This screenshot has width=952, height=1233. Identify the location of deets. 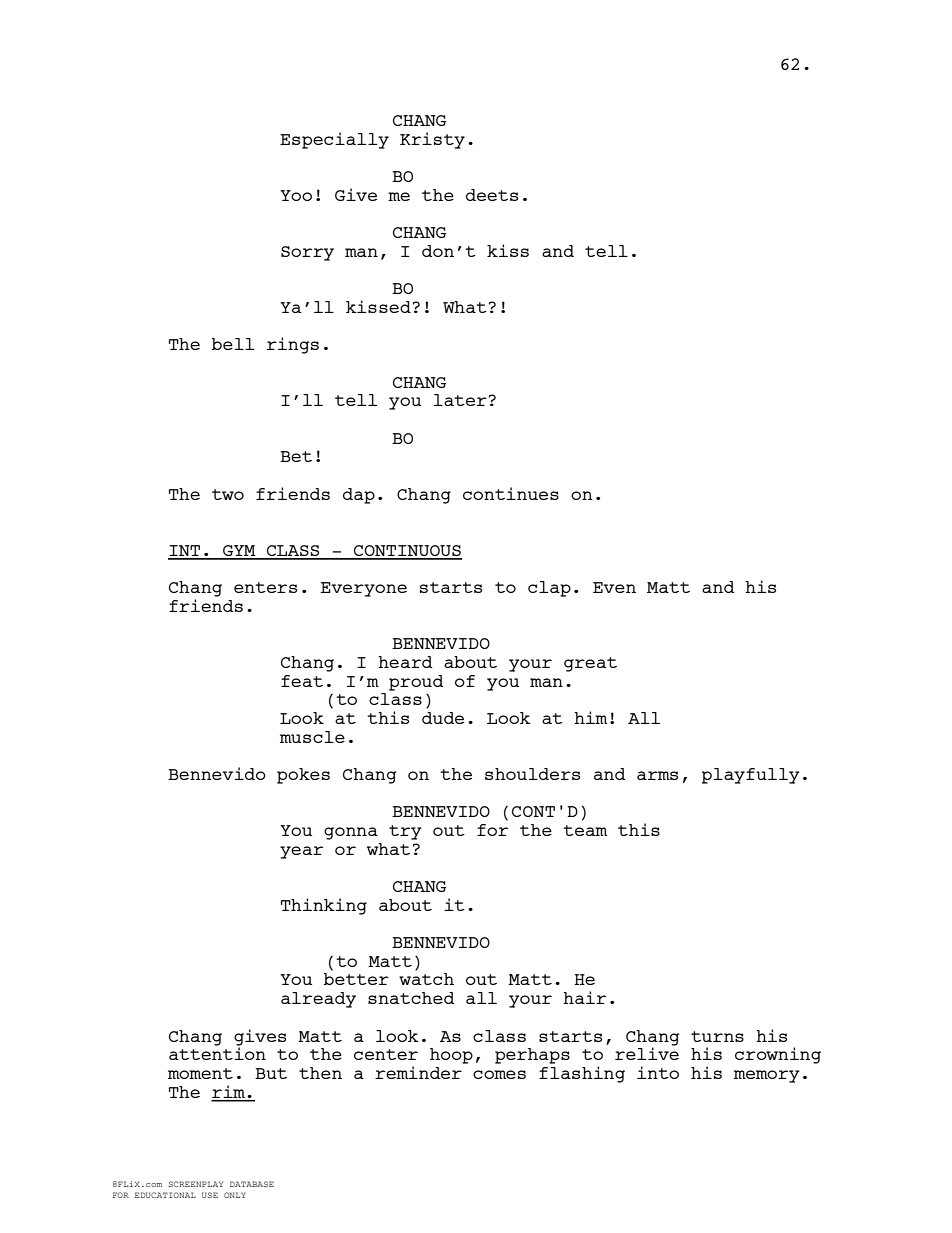
(492, 195).
